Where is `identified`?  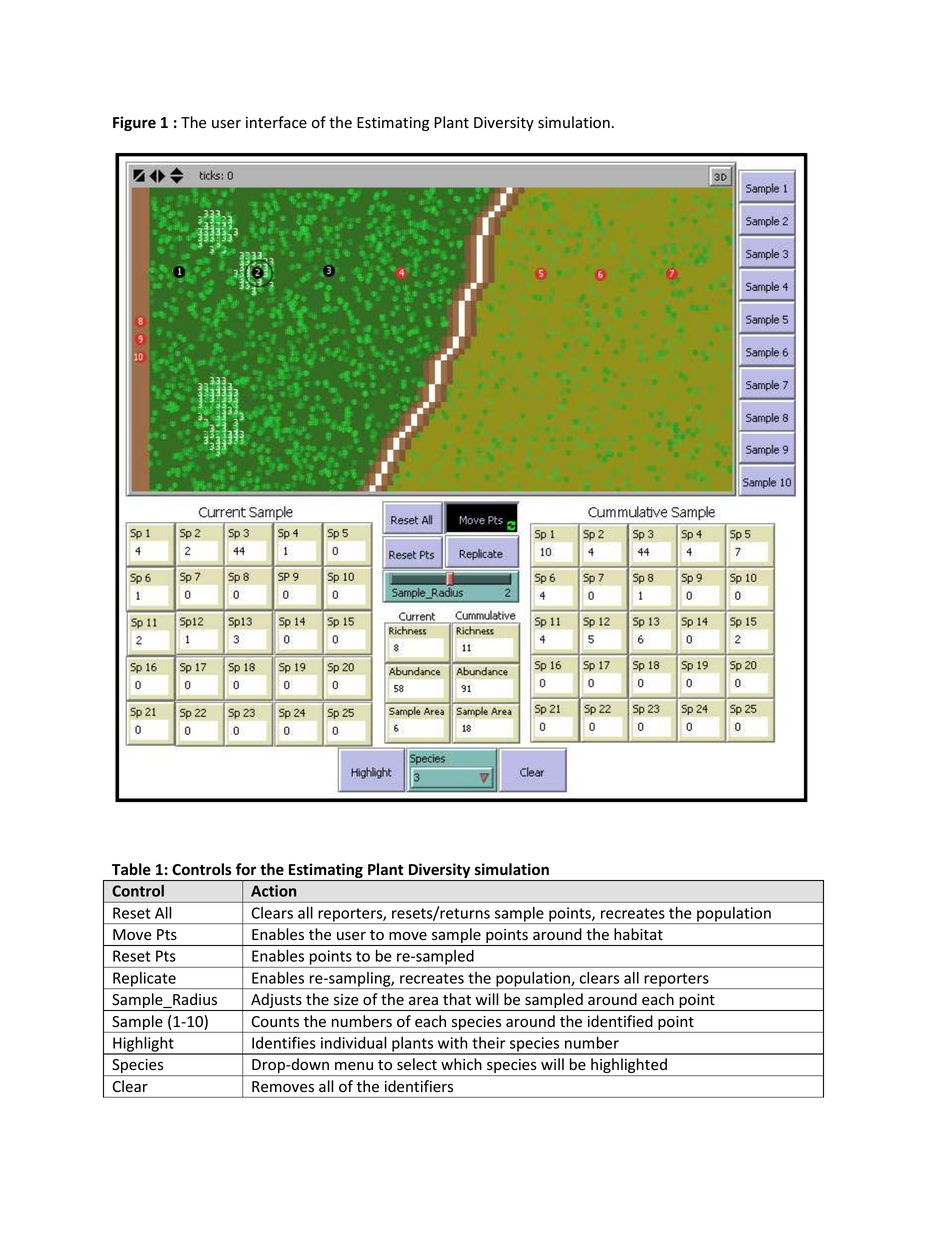 identified is located at coordinates (620, 1021).
